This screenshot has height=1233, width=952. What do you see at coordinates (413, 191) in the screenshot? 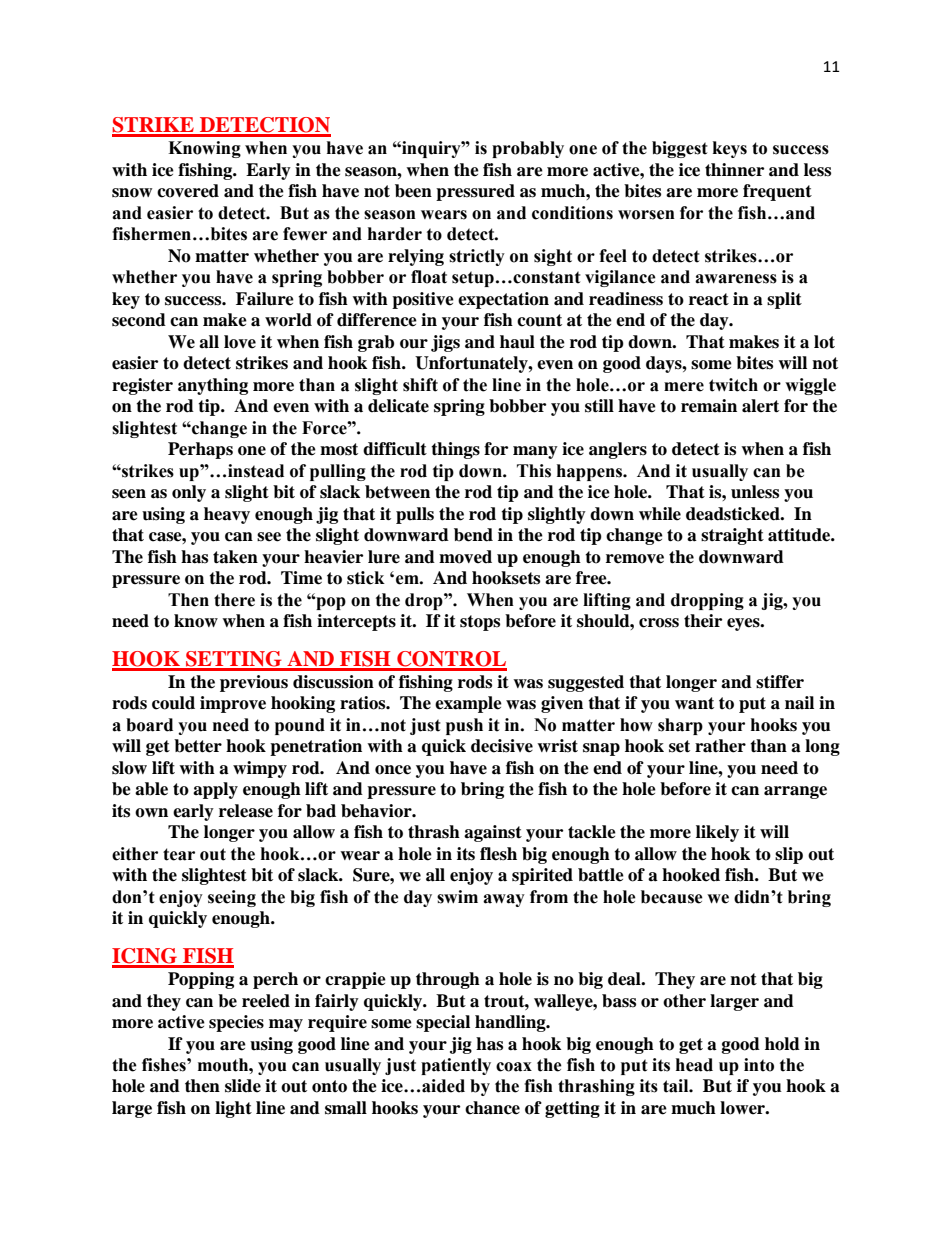
I see `been` at bounding box center [413, 191].
